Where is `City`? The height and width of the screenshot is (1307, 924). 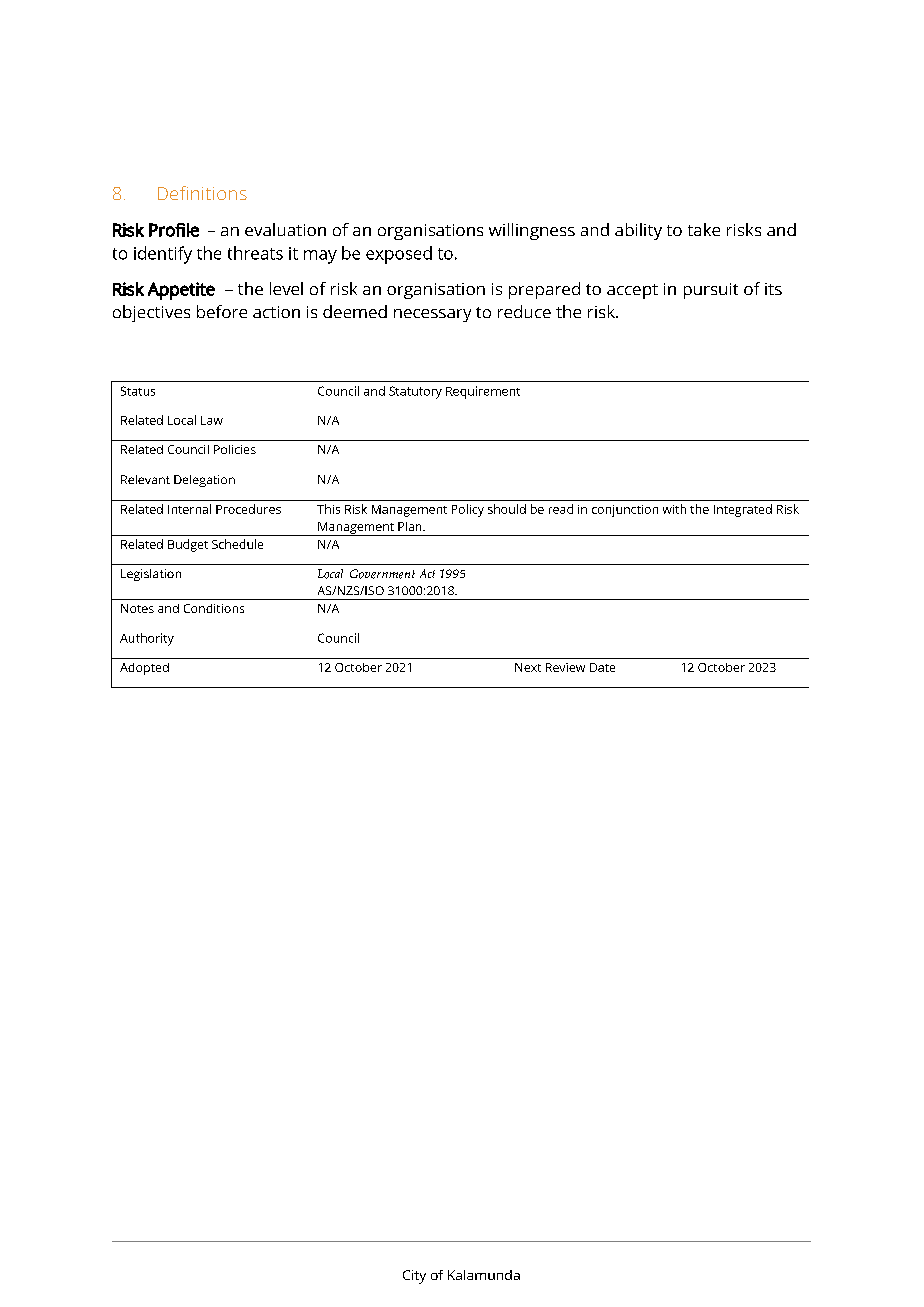 City is located at coordinates (414, 1277).
